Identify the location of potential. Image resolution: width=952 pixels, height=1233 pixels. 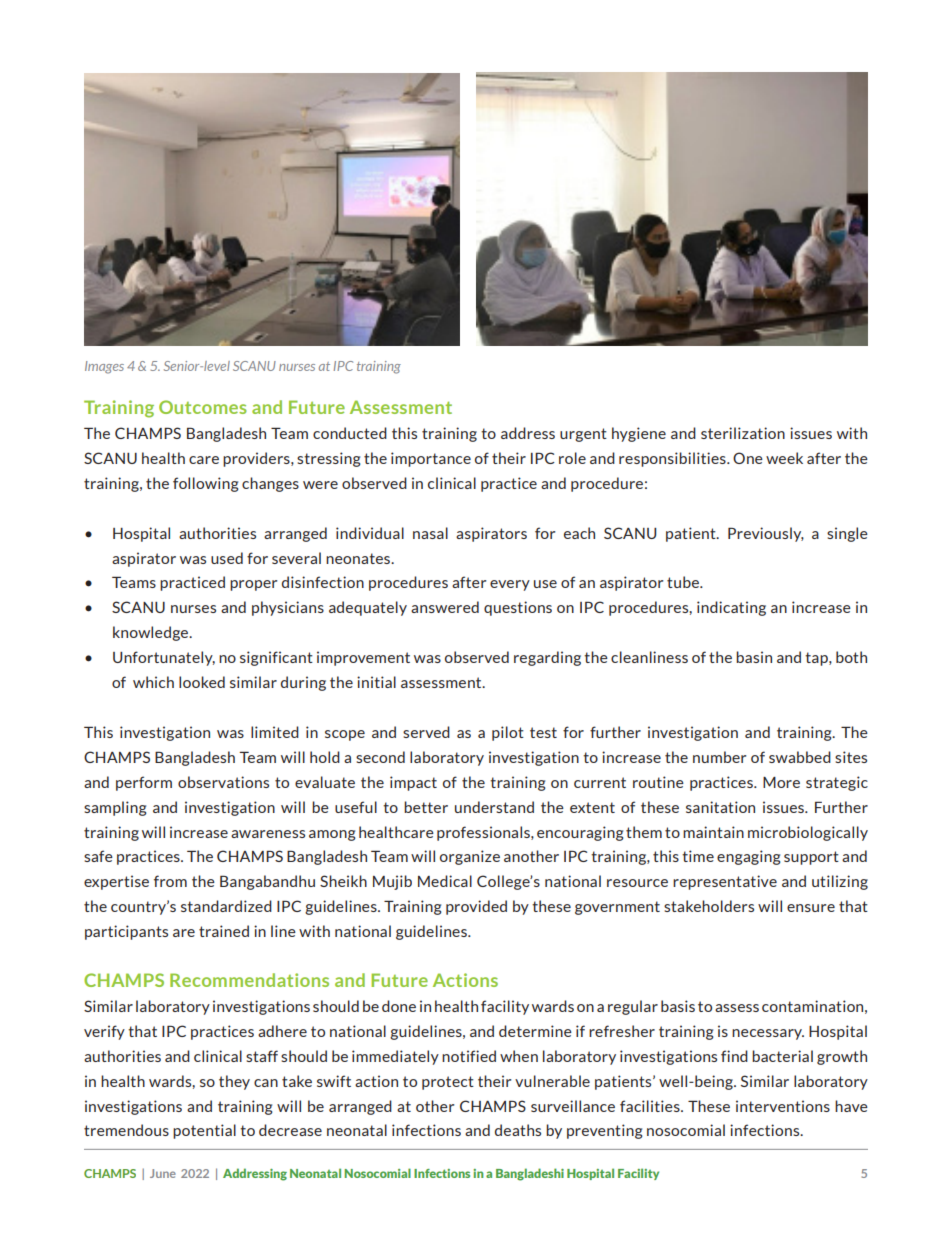
(204, 1131).
